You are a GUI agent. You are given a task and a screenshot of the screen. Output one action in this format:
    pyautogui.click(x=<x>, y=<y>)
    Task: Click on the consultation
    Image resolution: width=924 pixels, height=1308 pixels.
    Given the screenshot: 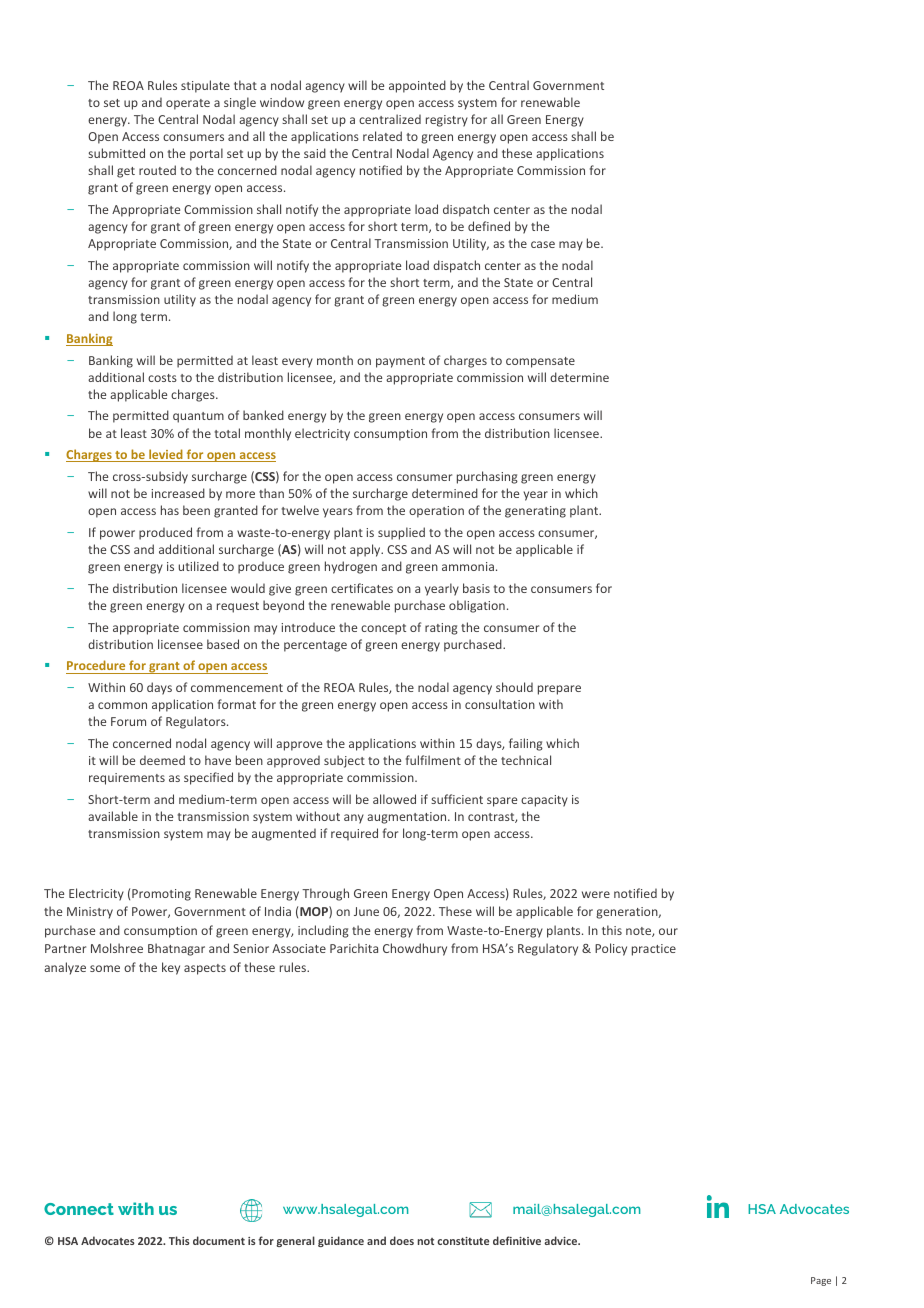 What is the action you would take?
    pyautogui.click(x=500, y=704)
